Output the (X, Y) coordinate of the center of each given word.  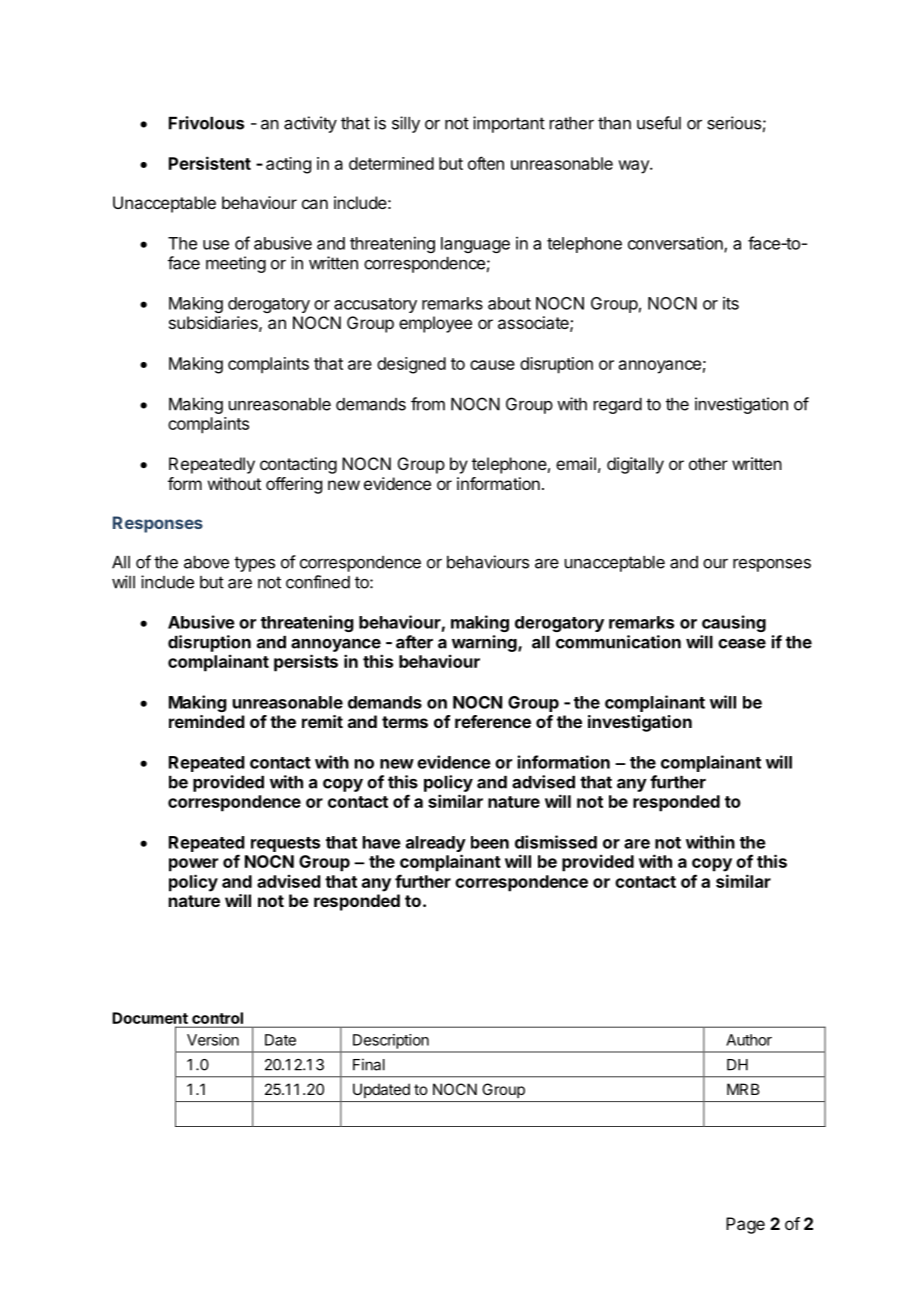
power (193, 865)
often (486, 163)
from (428, 404)
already (436, 845)
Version (213, 1040)
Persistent (210, 163)
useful (659, 123)
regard (618, 406)
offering (294, 485)
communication (618, 642)
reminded (207, 721)
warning (484, 645)
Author (749, 1040)
